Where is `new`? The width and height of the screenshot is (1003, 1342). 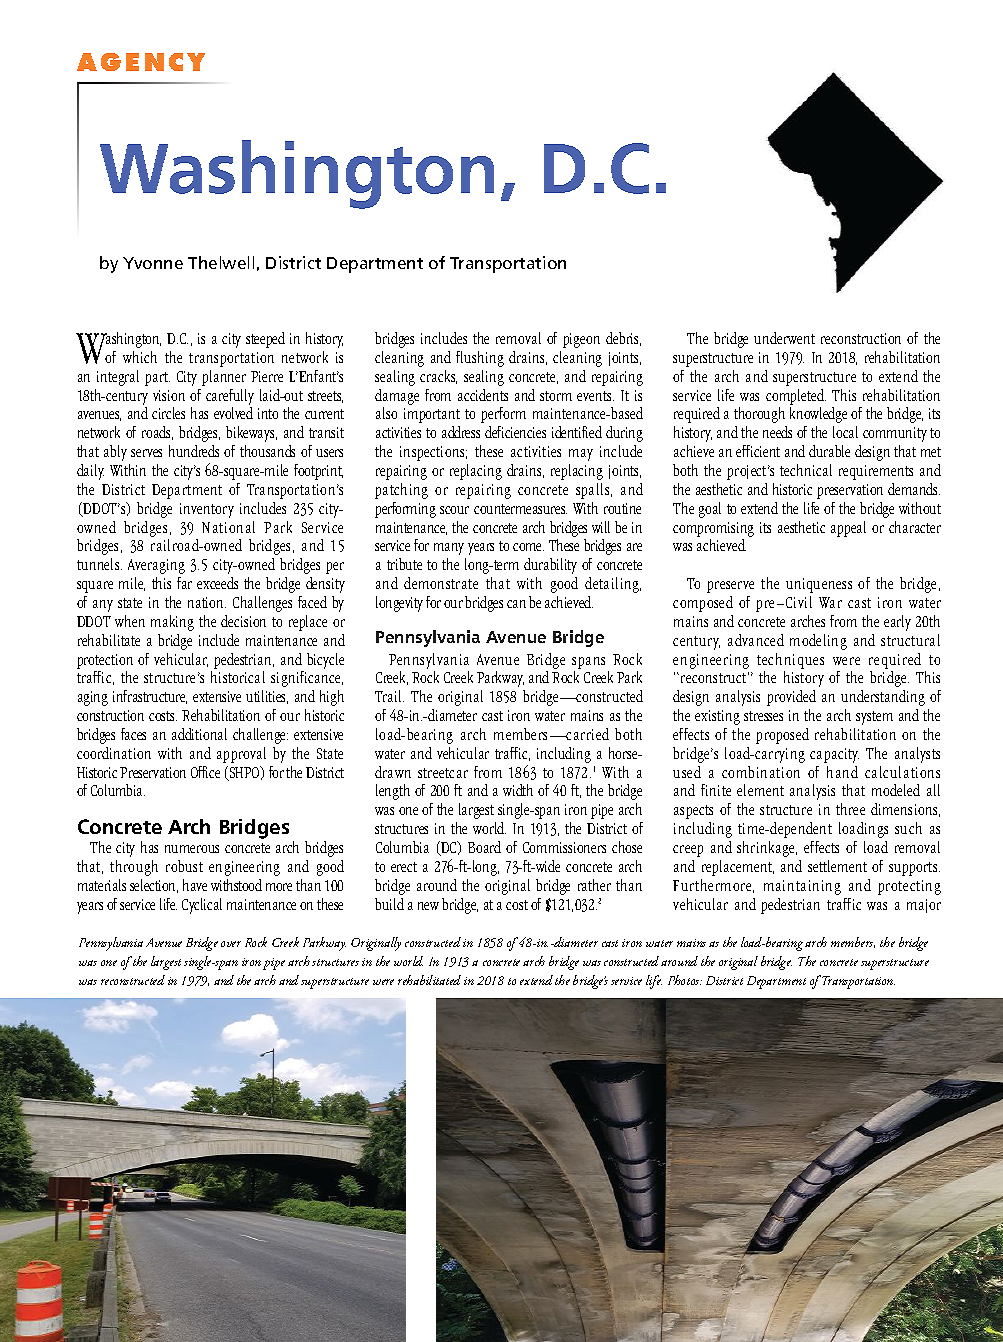
new is located at coordinates (428, 906).
